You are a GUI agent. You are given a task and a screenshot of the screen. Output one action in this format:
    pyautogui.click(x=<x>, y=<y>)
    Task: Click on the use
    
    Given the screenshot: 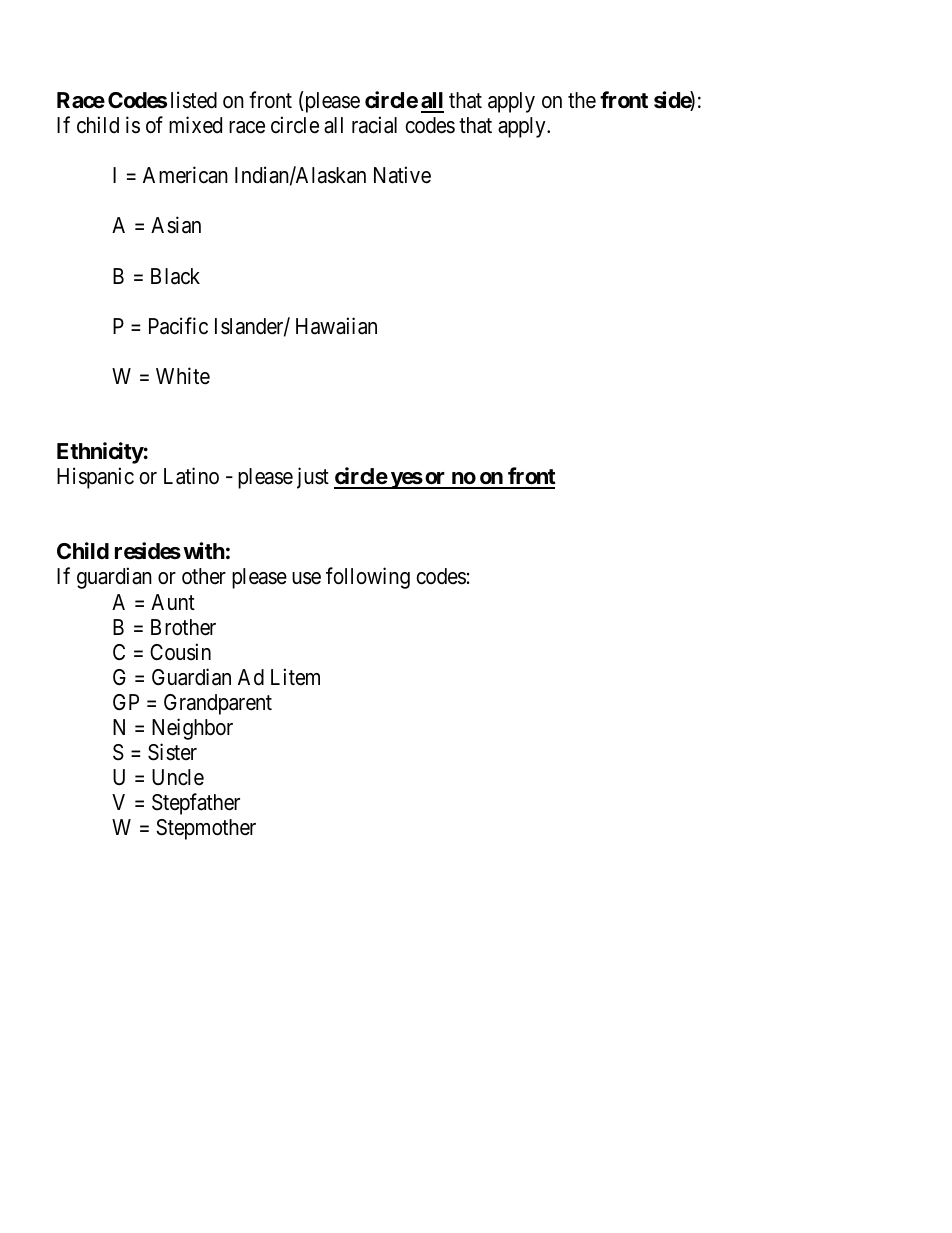 What is the action you would take?
    pyautogui.click(x=306, y=578)
